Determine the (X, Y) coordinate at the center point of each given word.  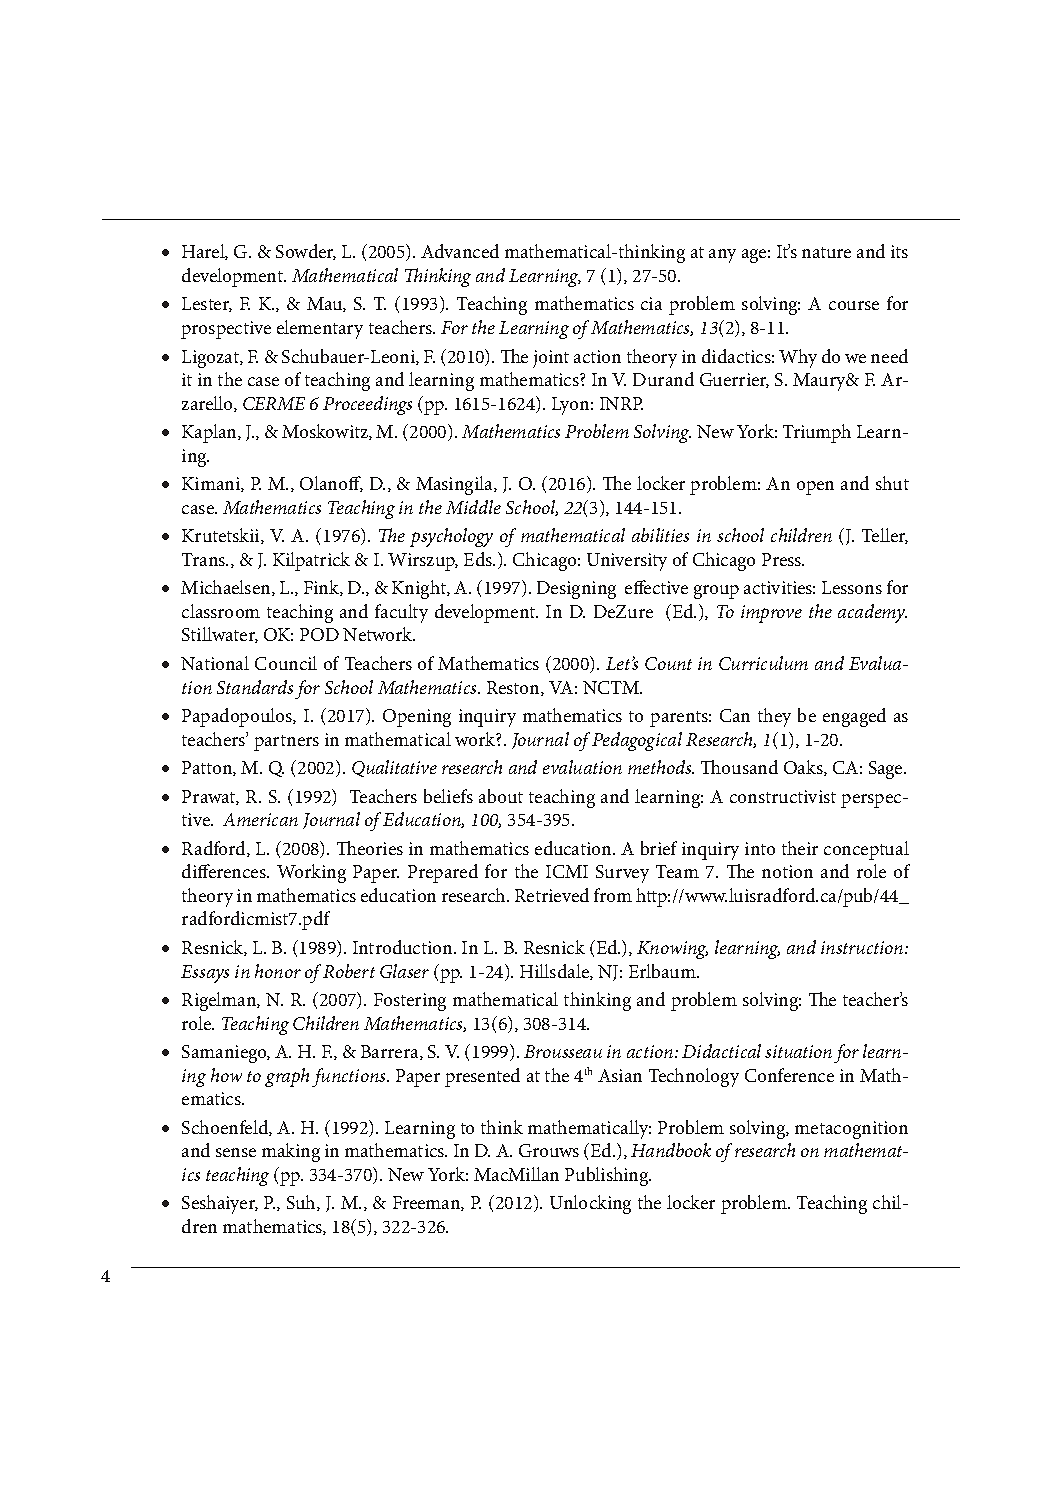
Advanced (460, 251)
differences (225, 871)
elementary (320, 329)
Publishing (608, 1176)
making (291, 1152)
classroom (221, 611)
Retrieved (552, 895)
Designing (576, 590)
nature (826, 252)
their (800, 848)
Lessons (852, 587)
